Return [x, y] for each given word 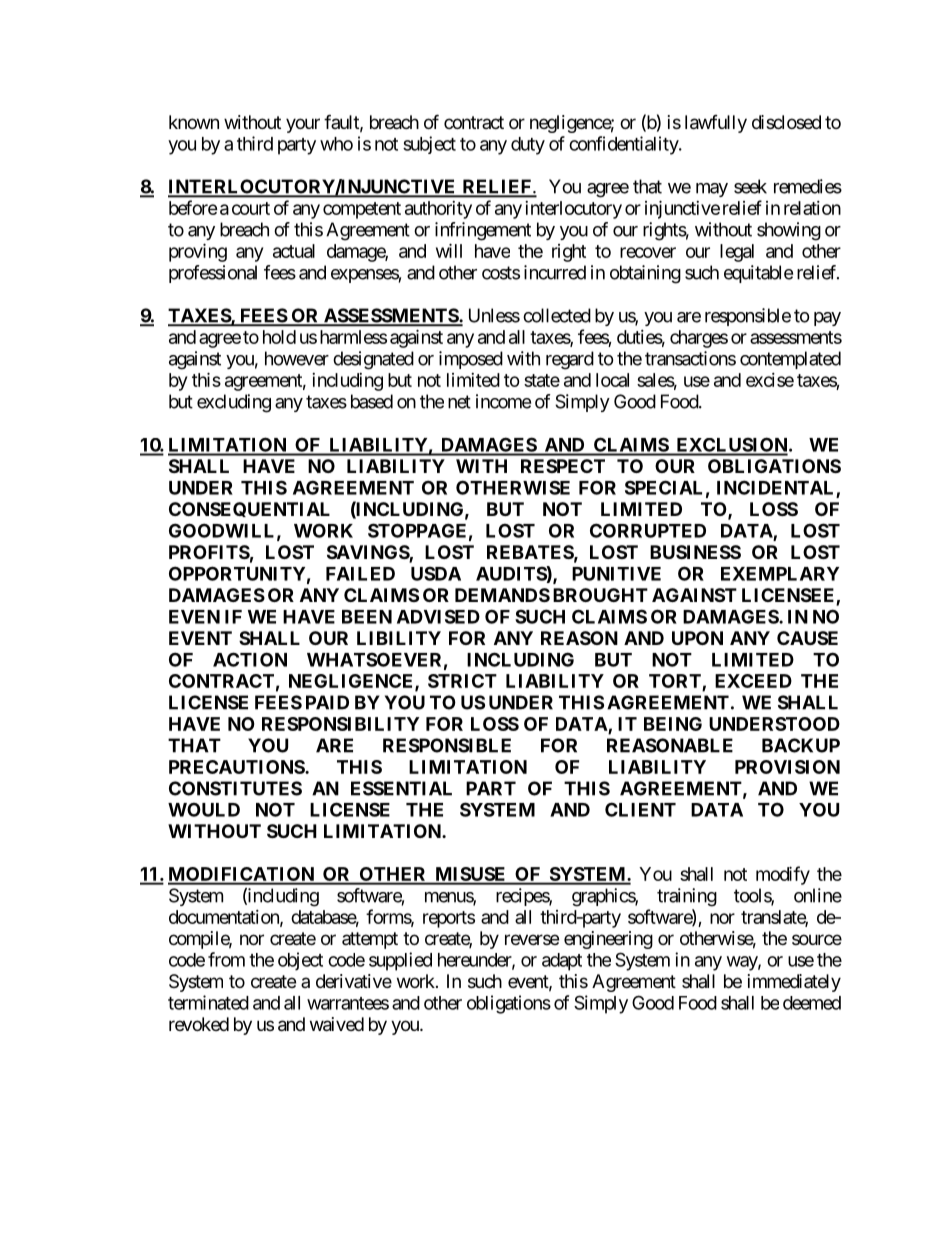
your [303, 125]
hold [279, 337]
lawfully [716, 124]
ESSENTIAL [401, 788]
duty [528, 146]
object [300, 961]
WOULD [204, 809]
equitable [758, 274]
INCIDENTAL [777, 488]
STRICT [462, 681]
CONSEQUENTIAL [249, 509]
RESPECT [563, 466]
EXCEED [753, 681]
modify [783, 875]
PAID [327, 702]
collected [557, 315]
